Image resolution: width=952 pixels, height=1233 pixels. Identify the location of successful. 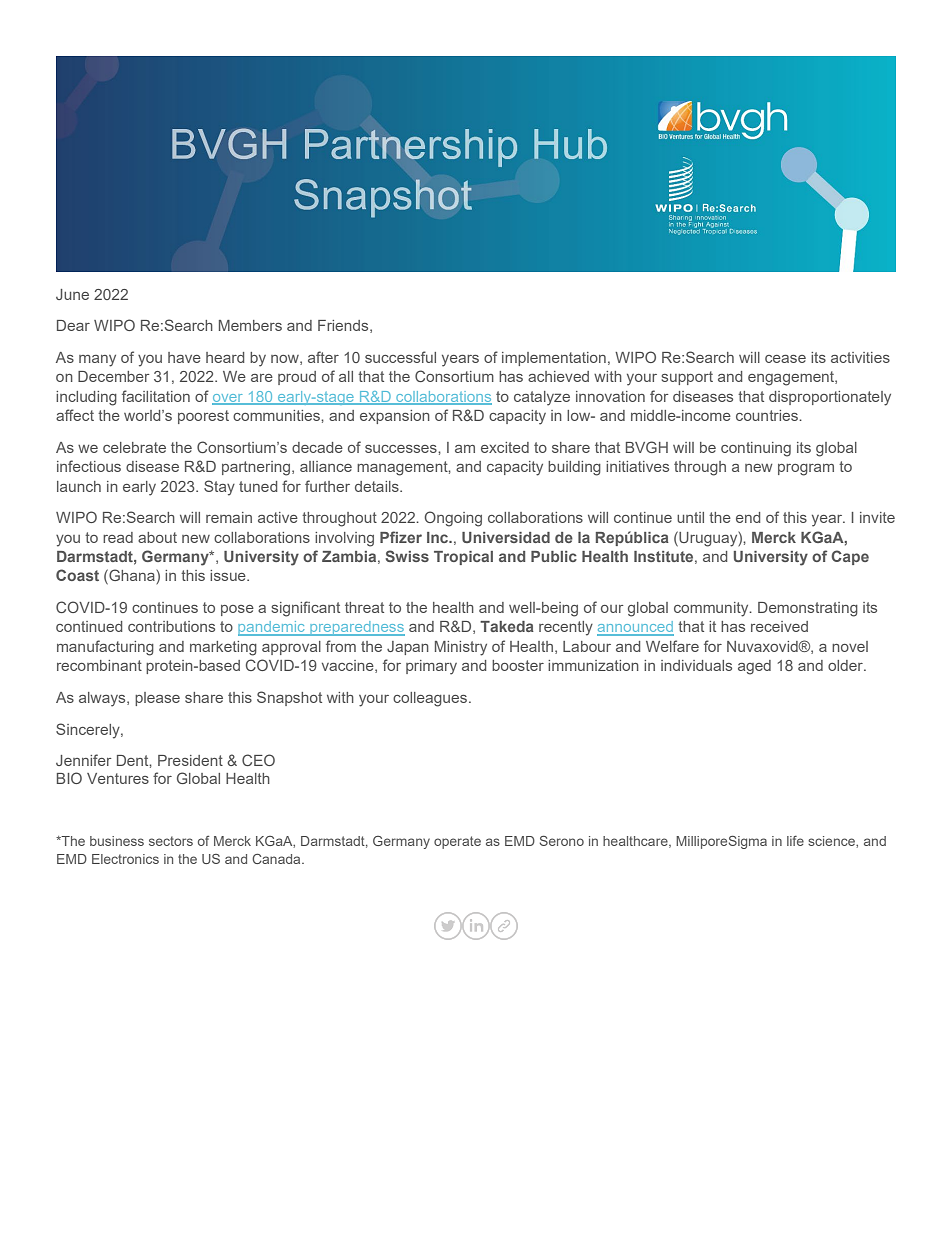
(400, 357).
